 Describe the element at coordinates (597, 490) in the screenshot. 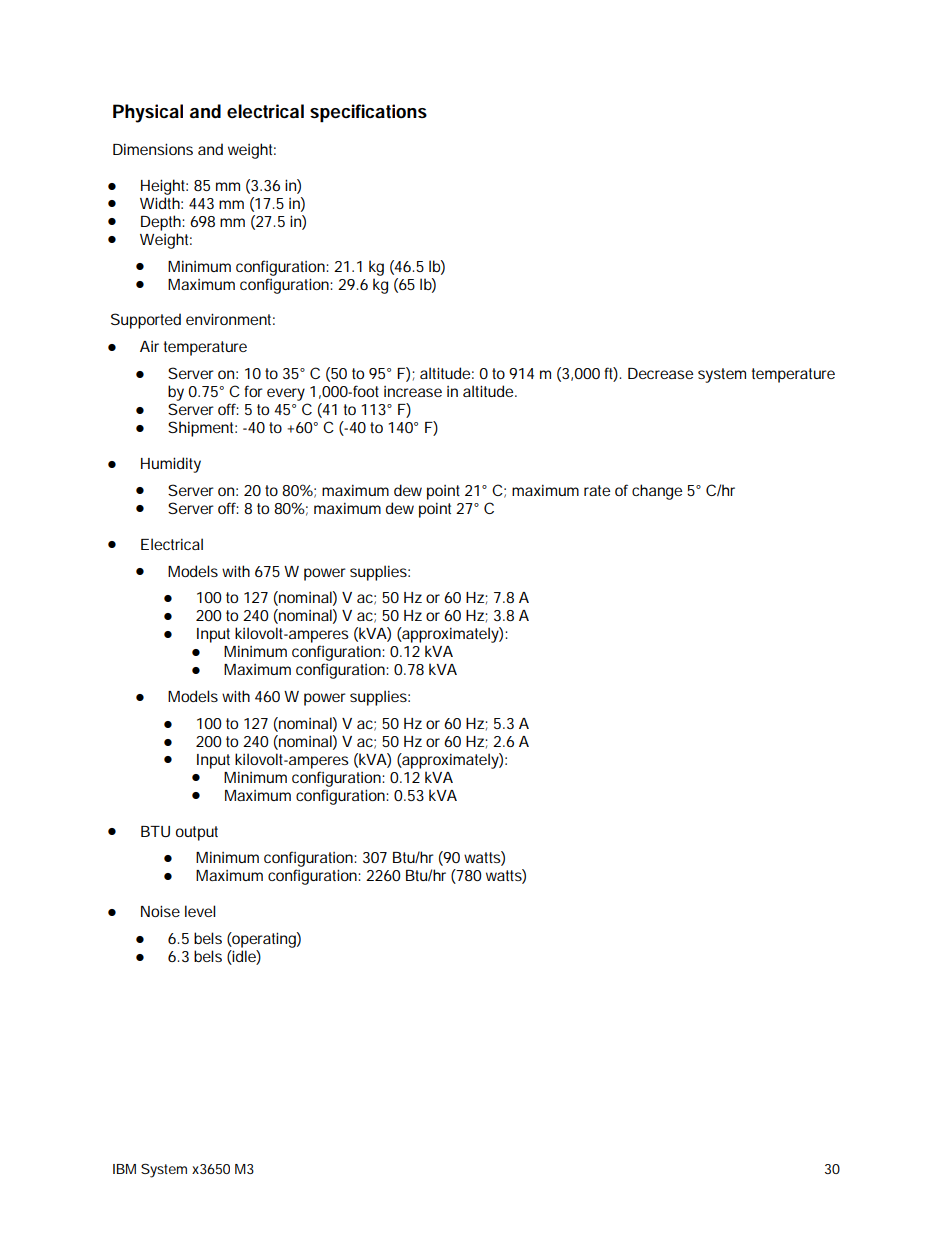

I see `rate` at that location.
